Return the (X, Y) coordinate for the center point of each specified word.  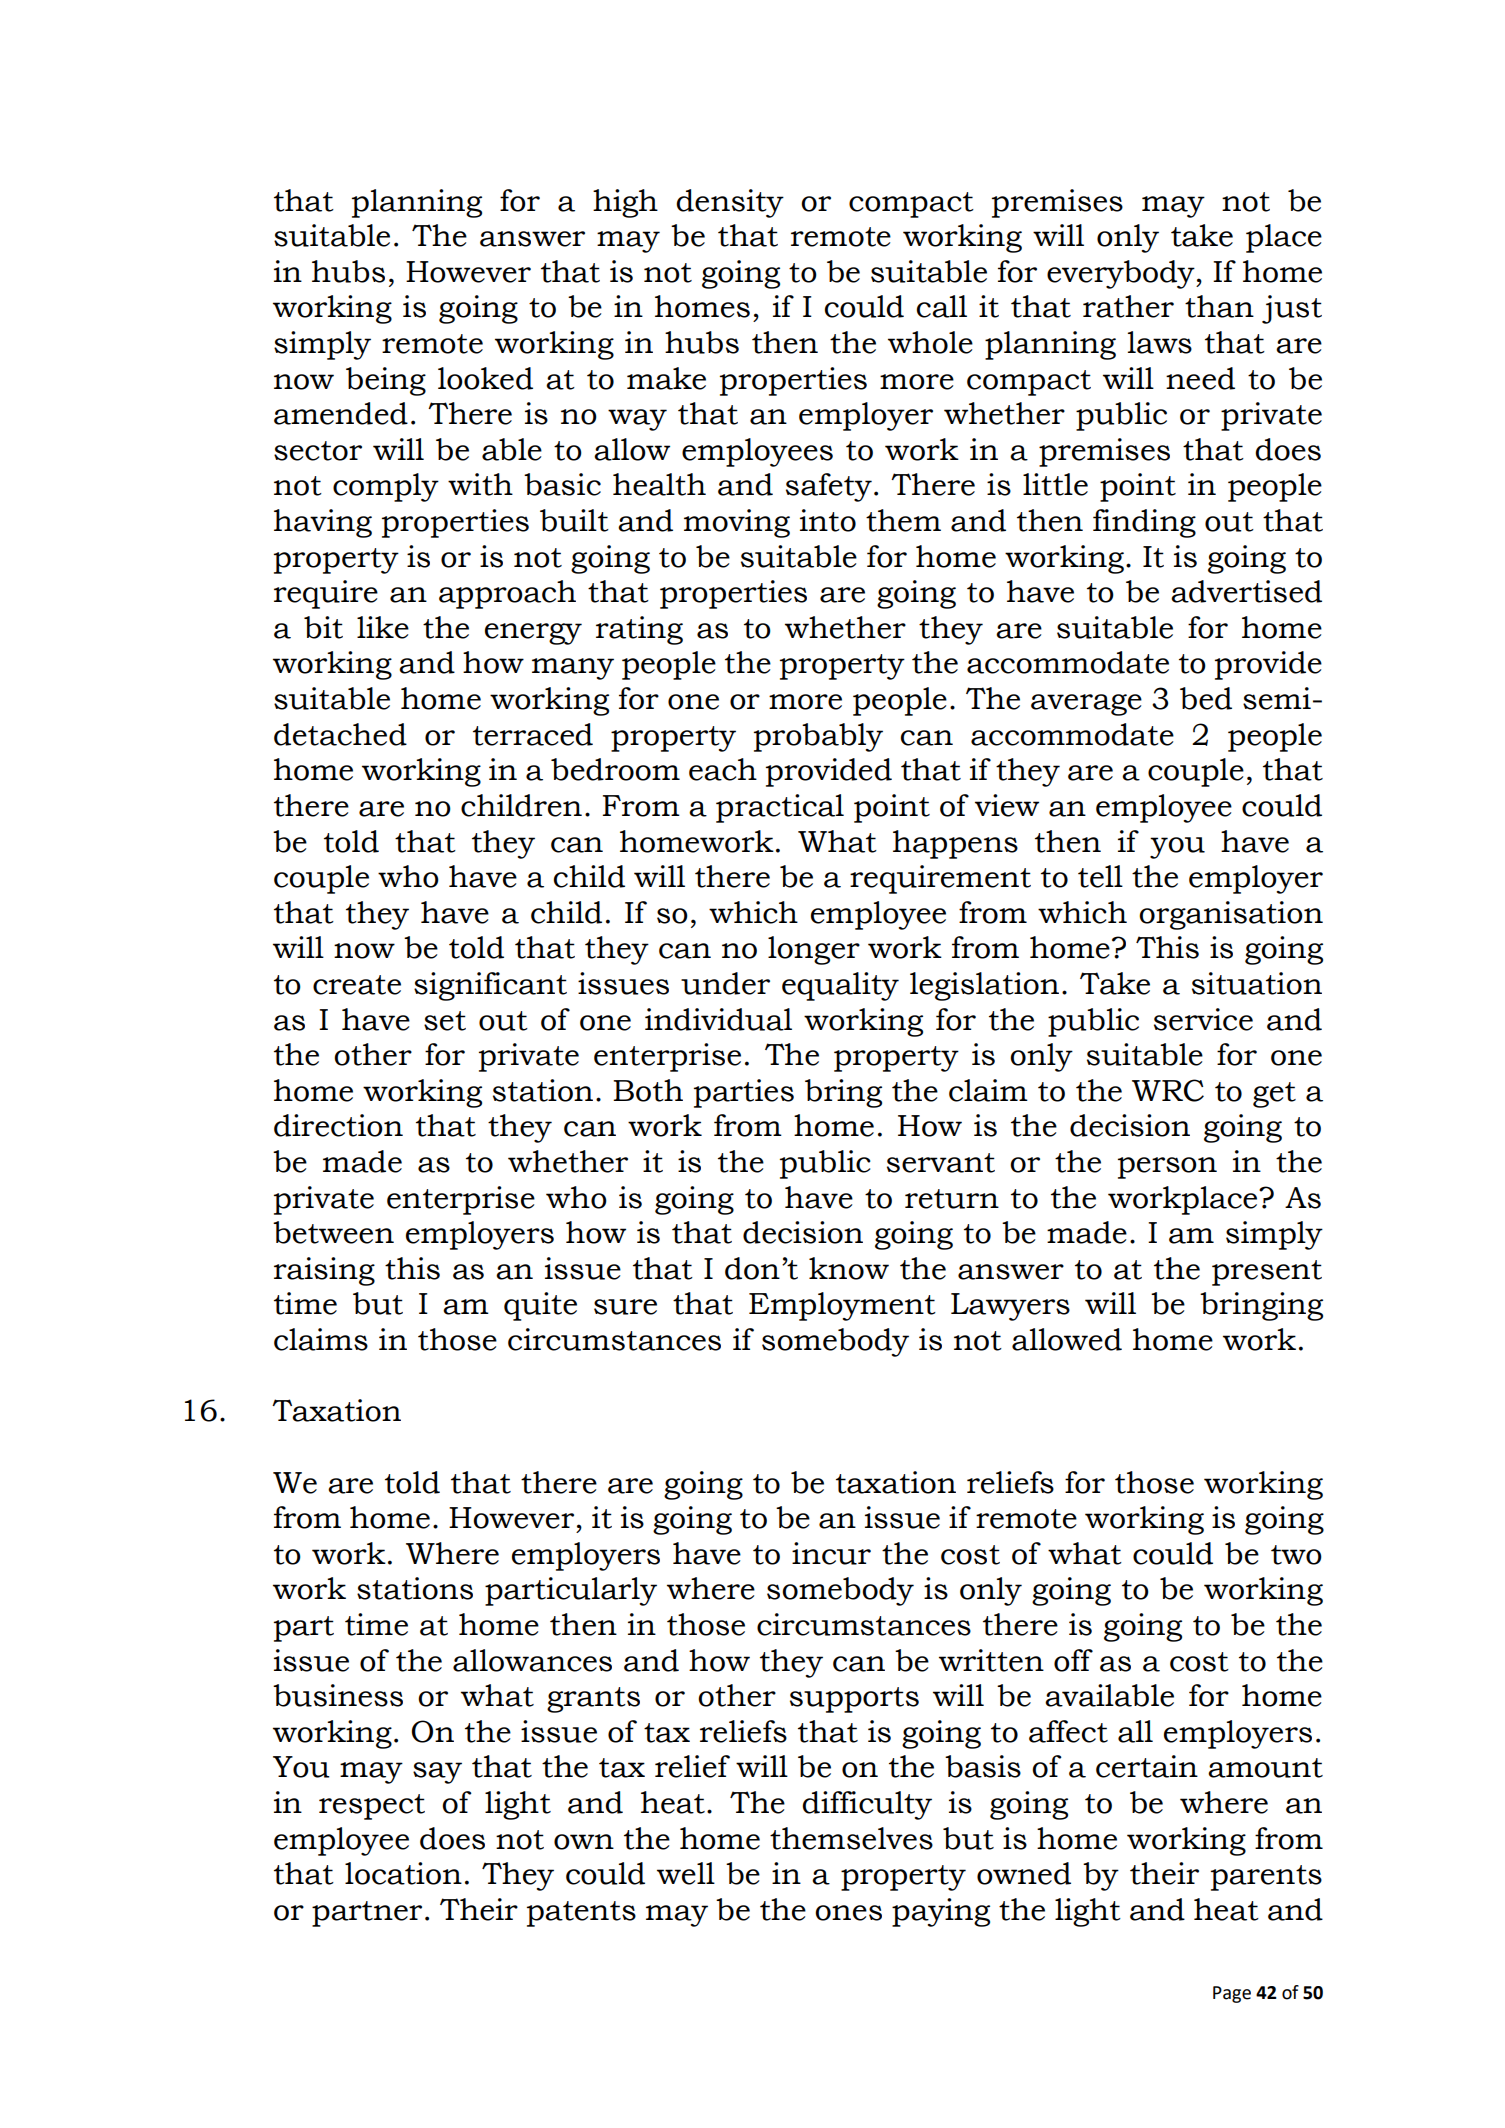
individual (718, 1019)
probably (818, 737)
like (383, 627)
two (1296, 1555)
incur (831, 1553)
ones (848, 1913)
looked (485, 378)
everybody (1122, 274)
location (403, 1873)
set (445, 1021)
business (338, 1695)
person (1167, 1168)
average (1086, 705)
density (730, 203)
